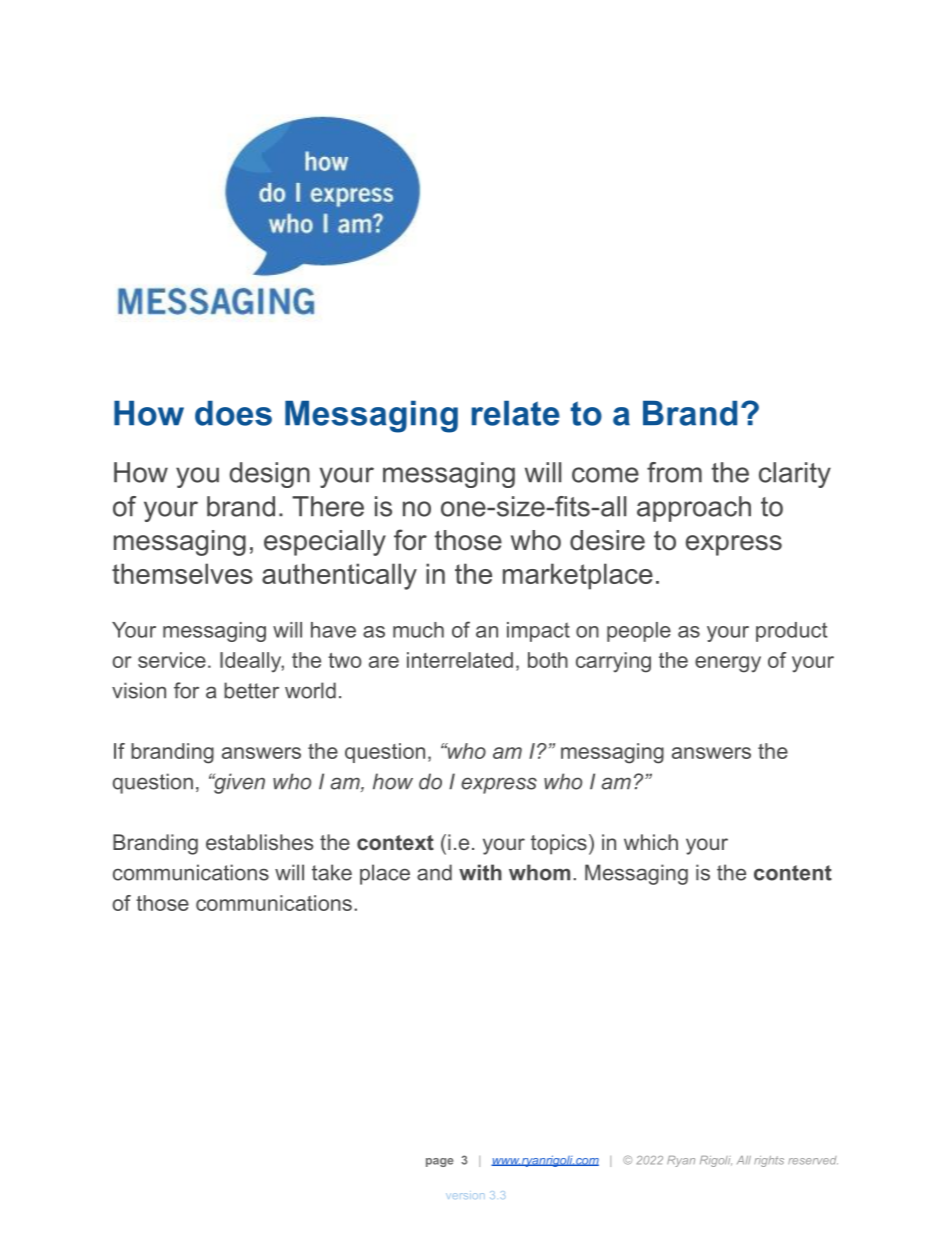  I want to click on which, so click(651, 842).
